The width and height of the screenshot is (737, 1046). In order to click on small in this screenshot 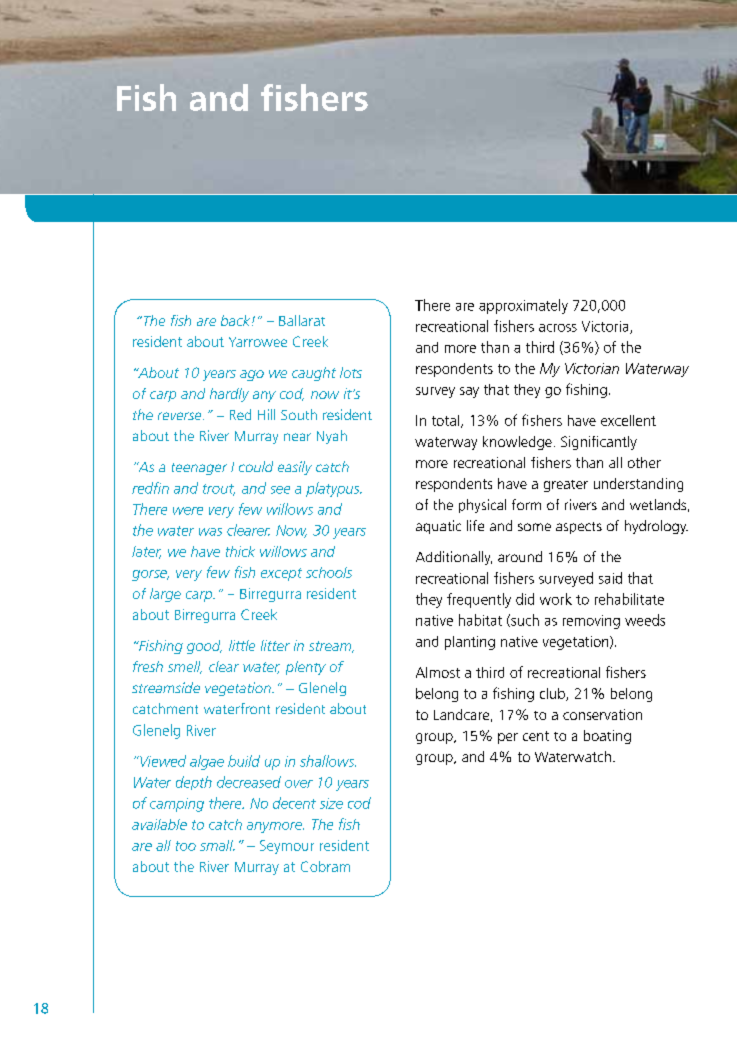, I will do `click(217, 845)`.
